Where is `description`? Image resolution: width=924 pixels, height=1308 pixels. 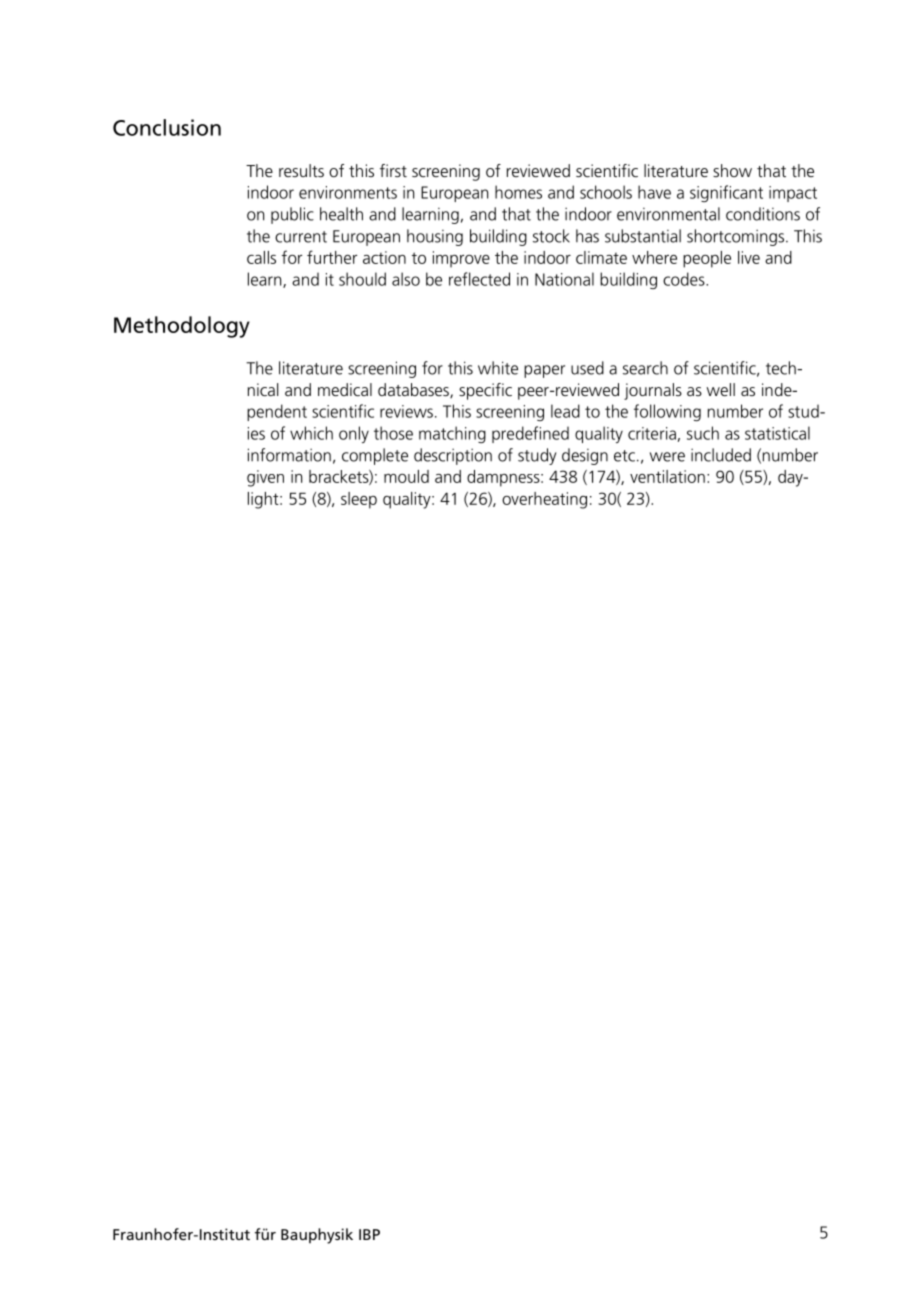
description is located at coordinates (453, 456).
